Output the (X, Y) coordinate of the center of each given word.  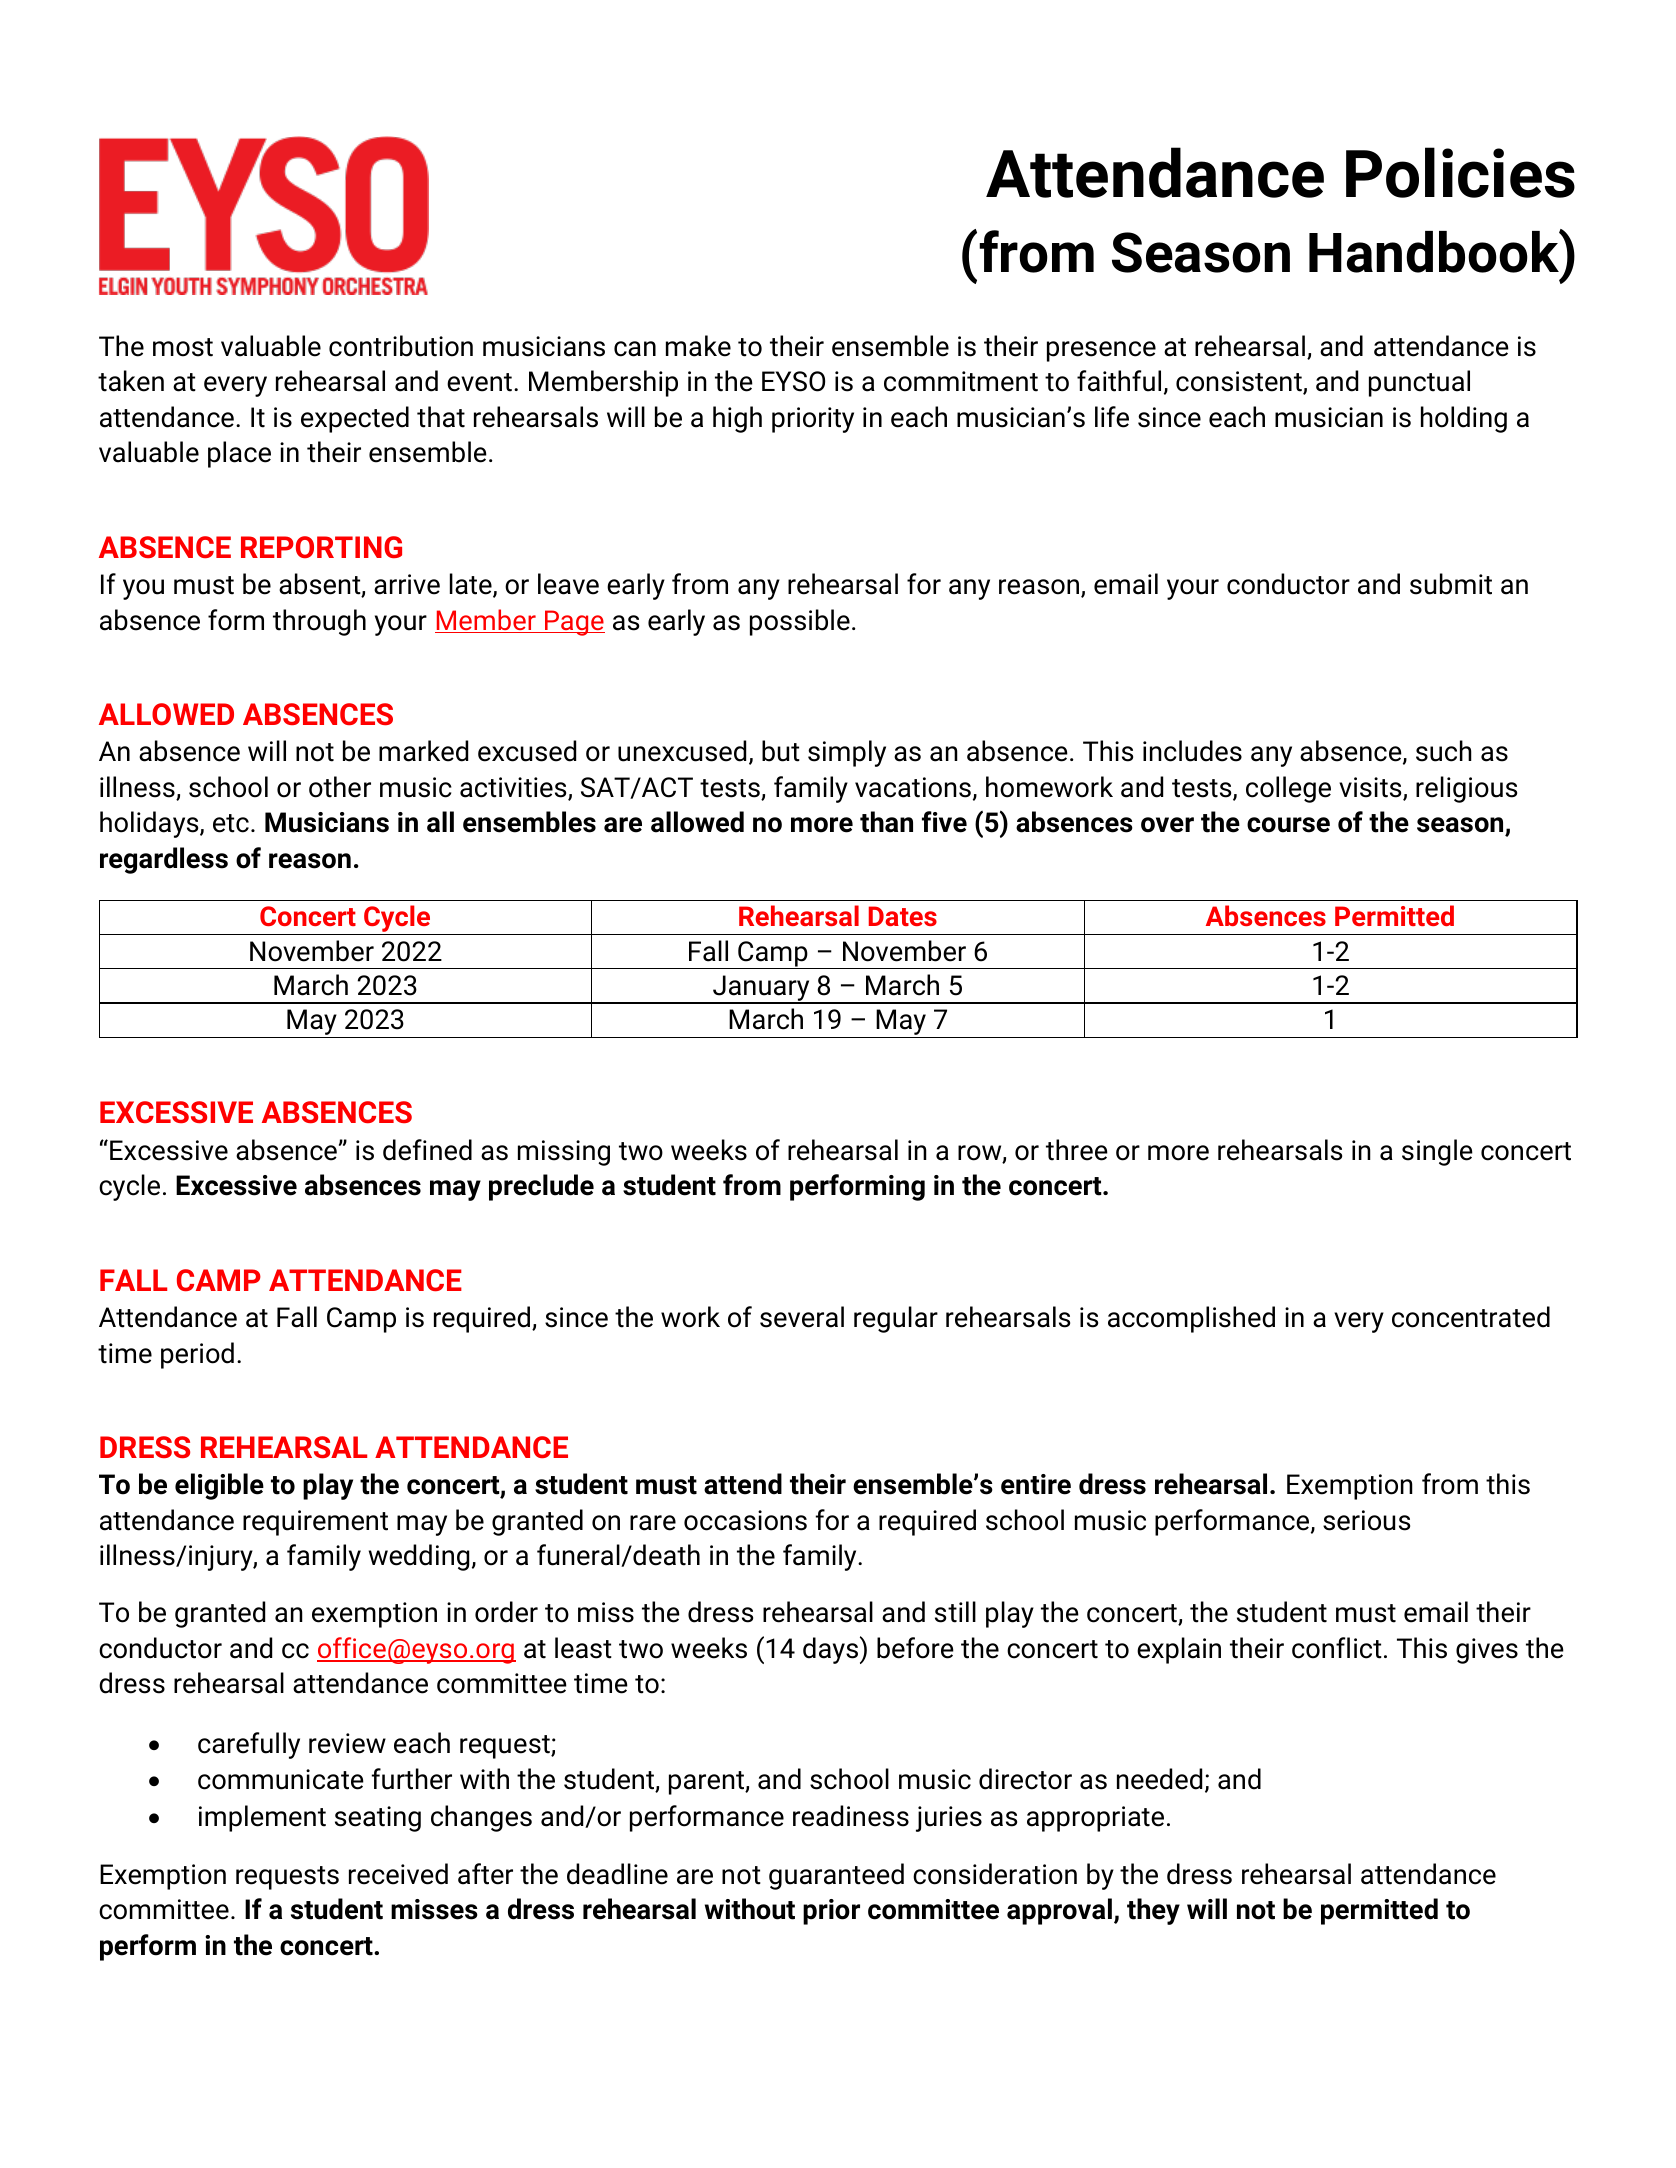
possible (800, 622)
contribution (401, 346)
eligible (219, 1486)
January (761, 989)
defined (427, 1150)
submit (1451, 584)
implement (262, 1818)
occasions (745, 1520)
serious (1366, 1520)
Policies (1460, 172)
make (698, 346)
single (1437, 1152)
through (319, 622)
